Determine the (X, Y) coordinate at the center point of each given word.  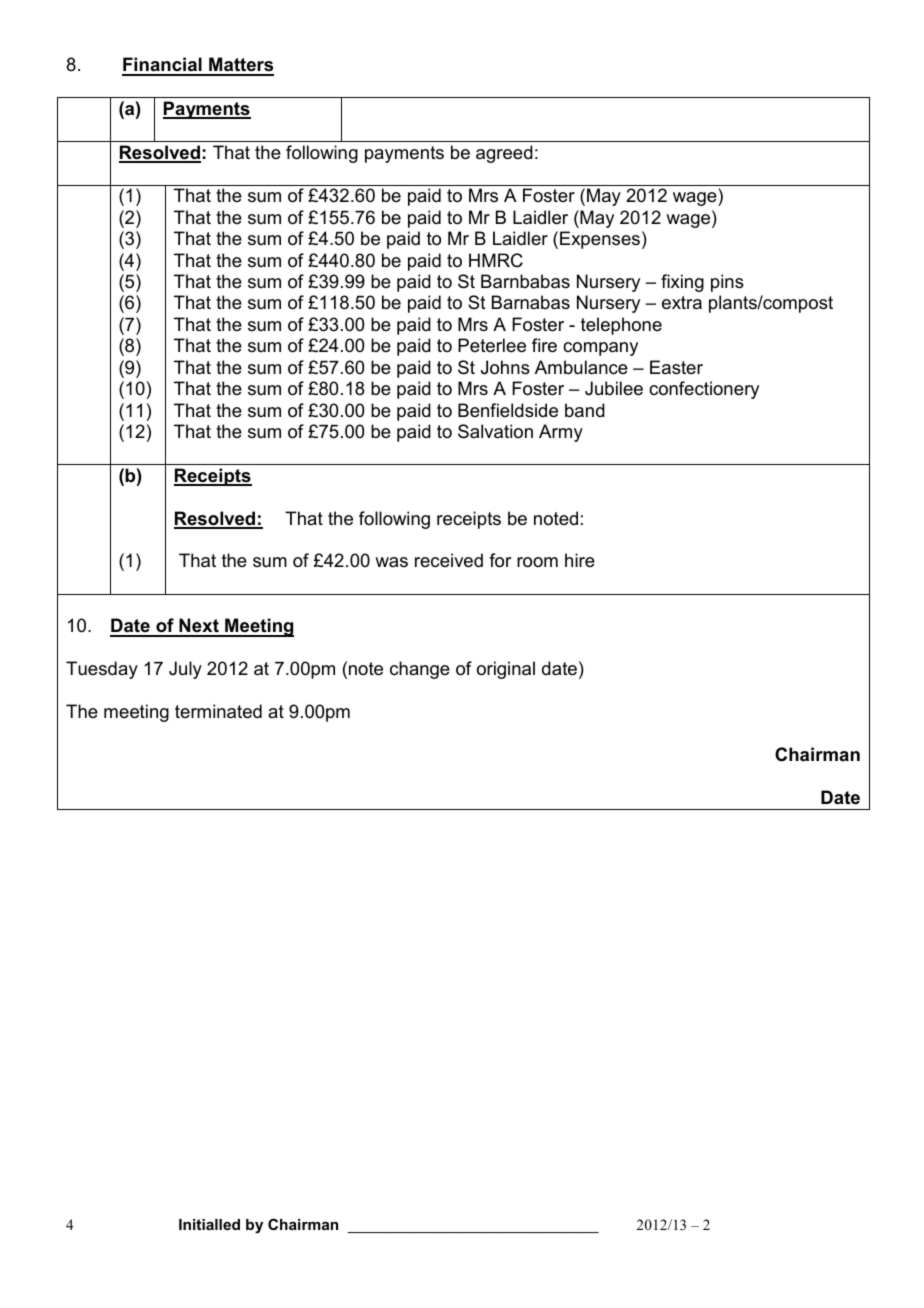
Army (561, 433)
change (420, 670)
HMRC (496, 260)
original (506, 670)
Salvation (495, 431)
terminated (218, 711)
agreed (504, 154)
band (585, 410)
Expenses (600, 240)
